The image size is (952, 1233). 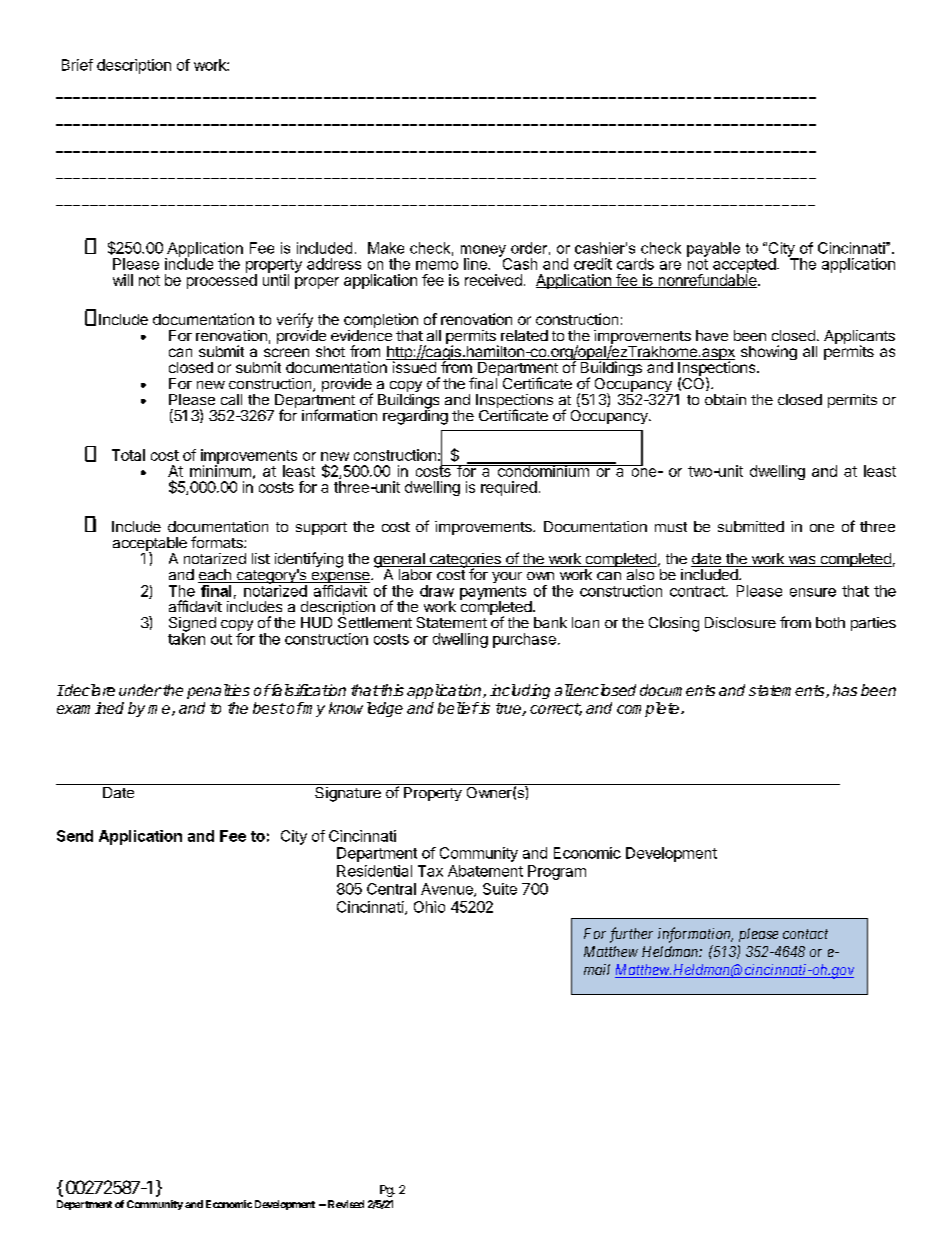 I want to click on money, so click(x=484, y=252).
